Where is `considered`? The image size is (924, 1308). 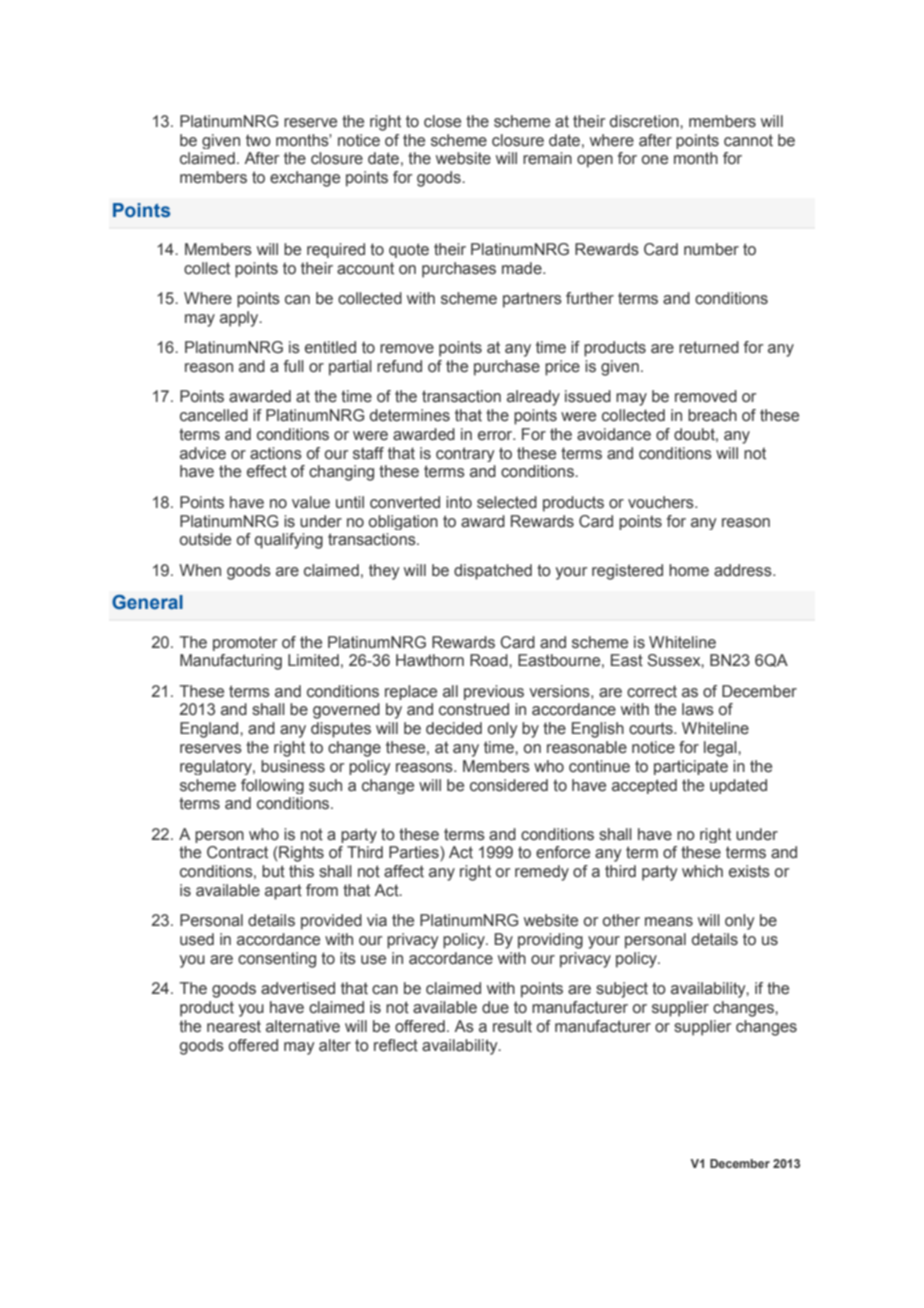
considered is located at coordinates (509, 785).
